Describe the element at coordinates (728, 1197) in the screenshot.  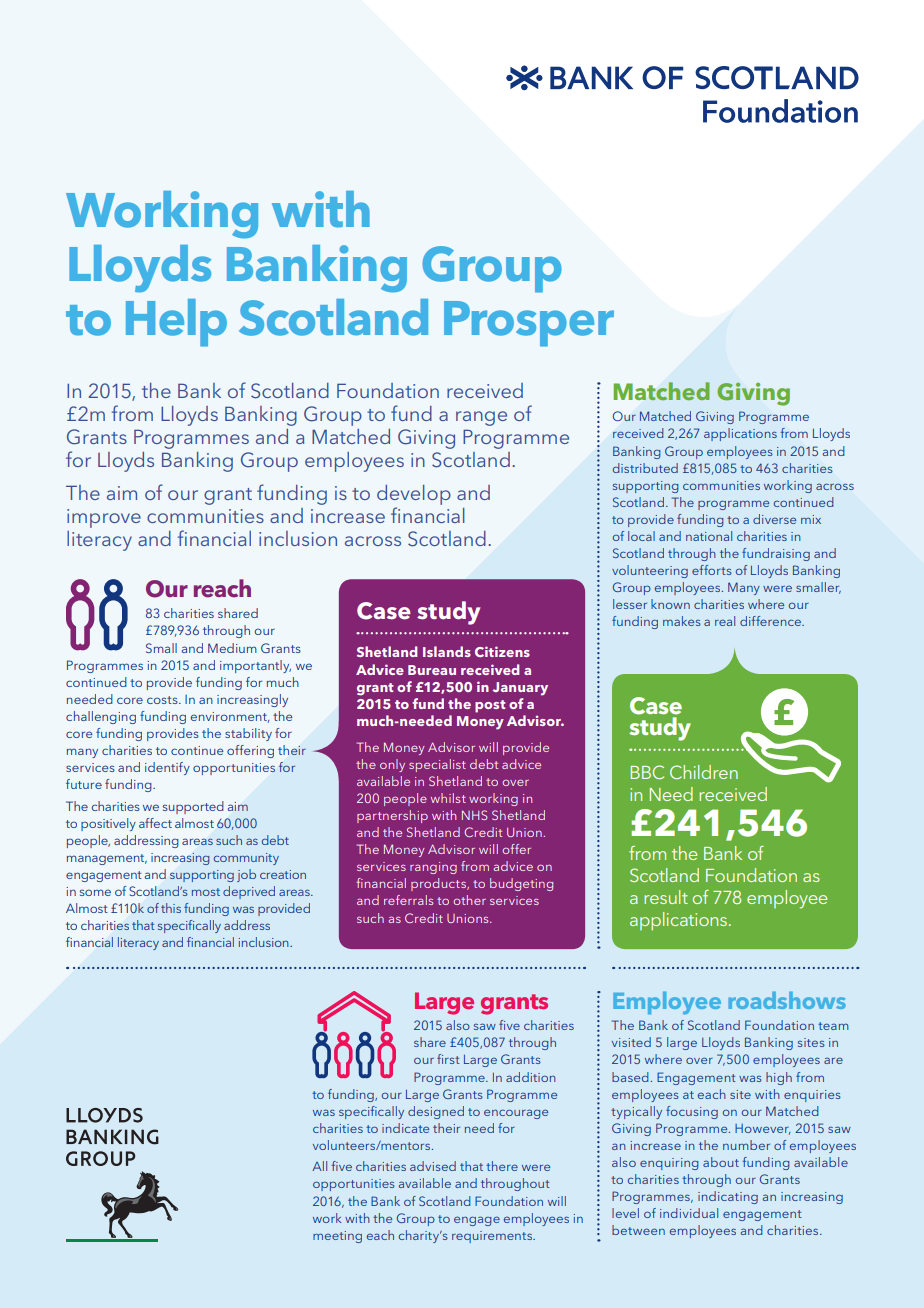
I see `indicating` at that location.
